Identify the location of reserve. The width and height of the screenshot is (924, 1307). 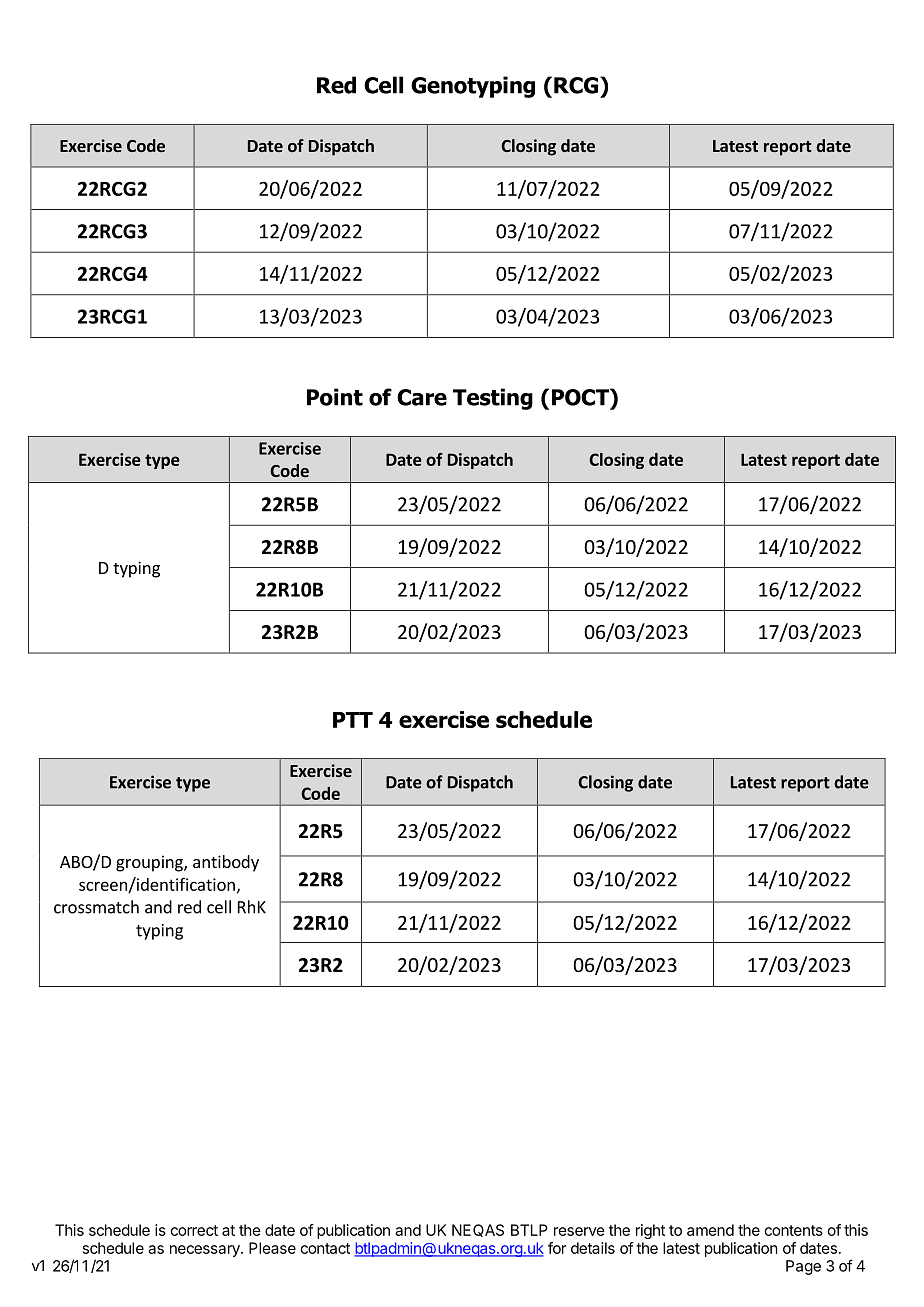
(579, 1231).
